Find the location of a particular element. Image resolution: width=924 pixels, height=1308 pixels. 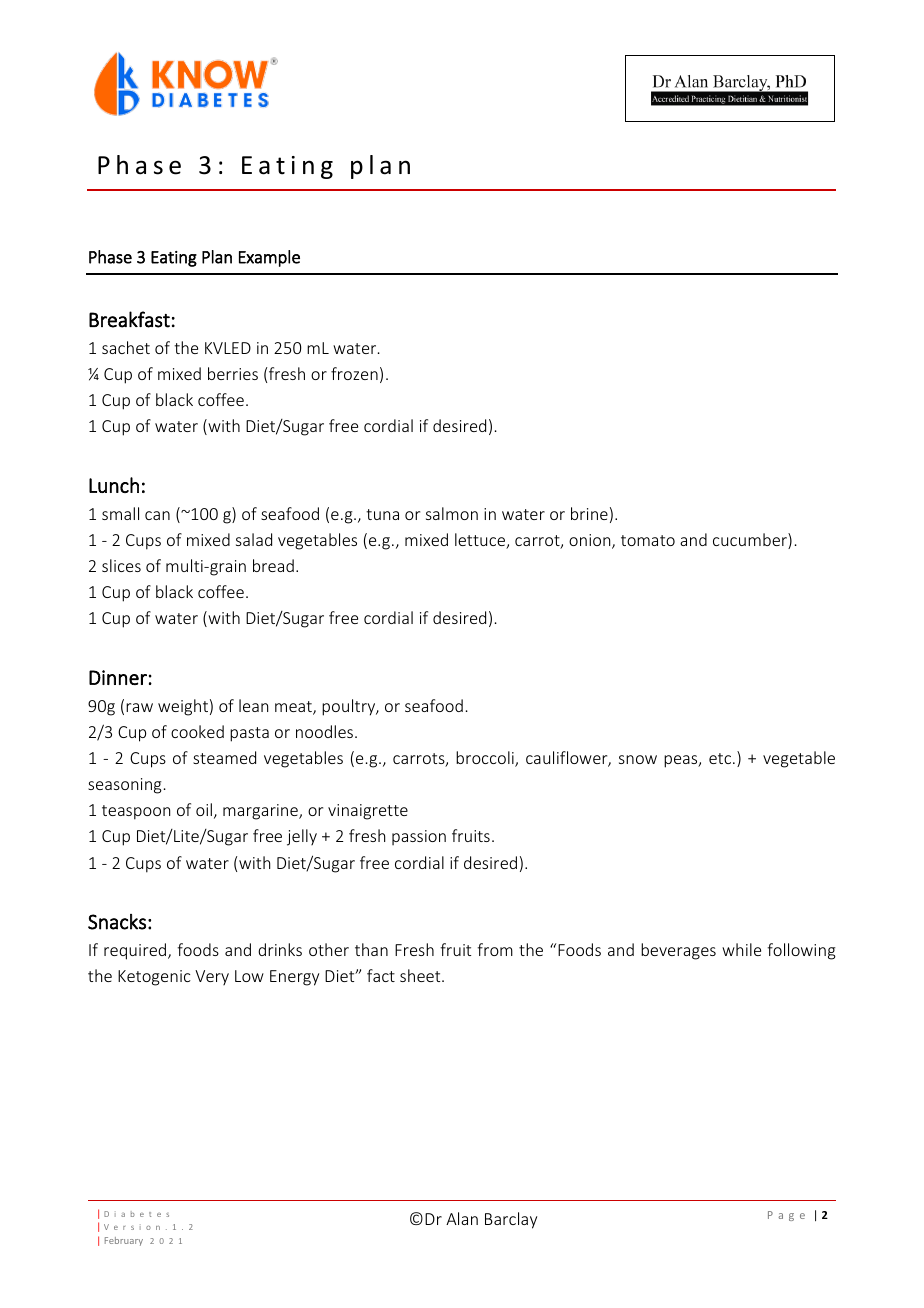

slices is located at coordinates (121, 565).
